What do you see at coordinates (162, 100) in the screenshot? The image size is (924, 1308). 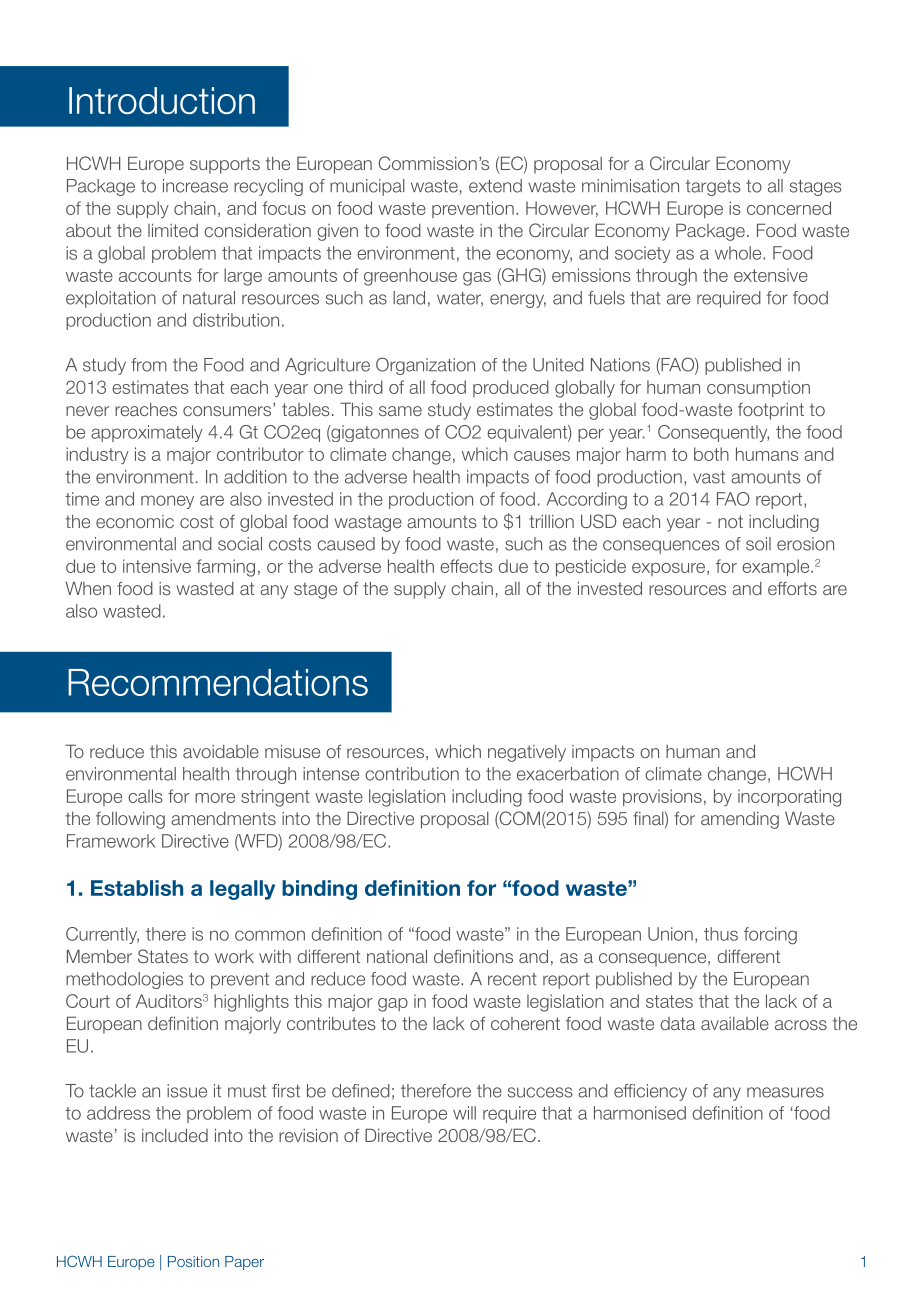 I see `Introduction` at bounding box center [162, 100].
